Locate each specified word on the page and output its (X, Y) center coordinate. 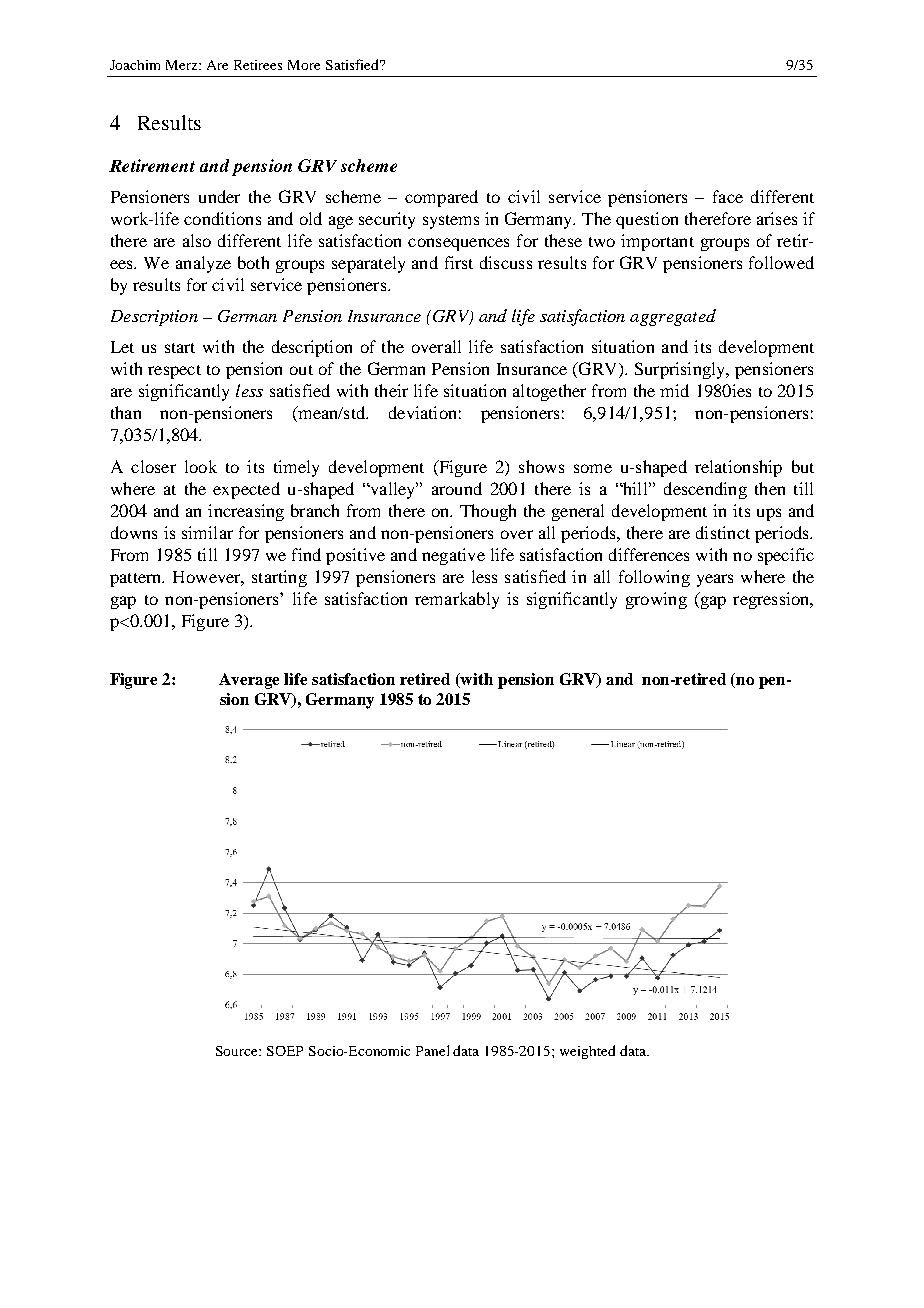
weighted (587, 1052)
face (728, 196)
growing (656, 600)
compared (441, 198)
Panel (432, 1050)
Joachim (135, 65)
